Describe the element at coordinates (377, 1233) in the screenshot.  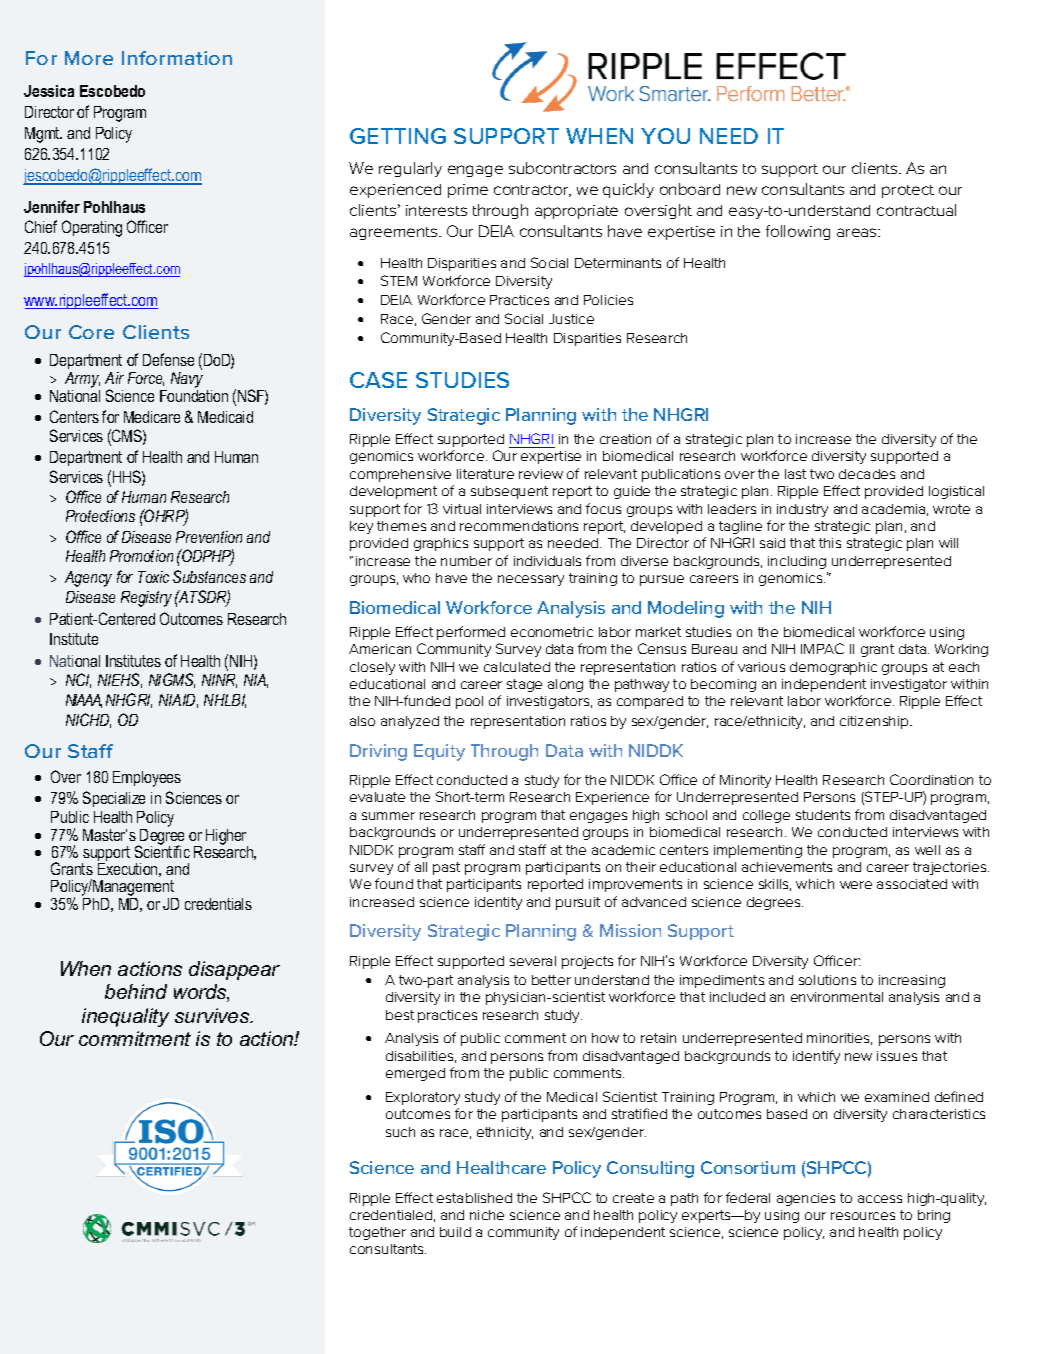
I see `together` at that location.
